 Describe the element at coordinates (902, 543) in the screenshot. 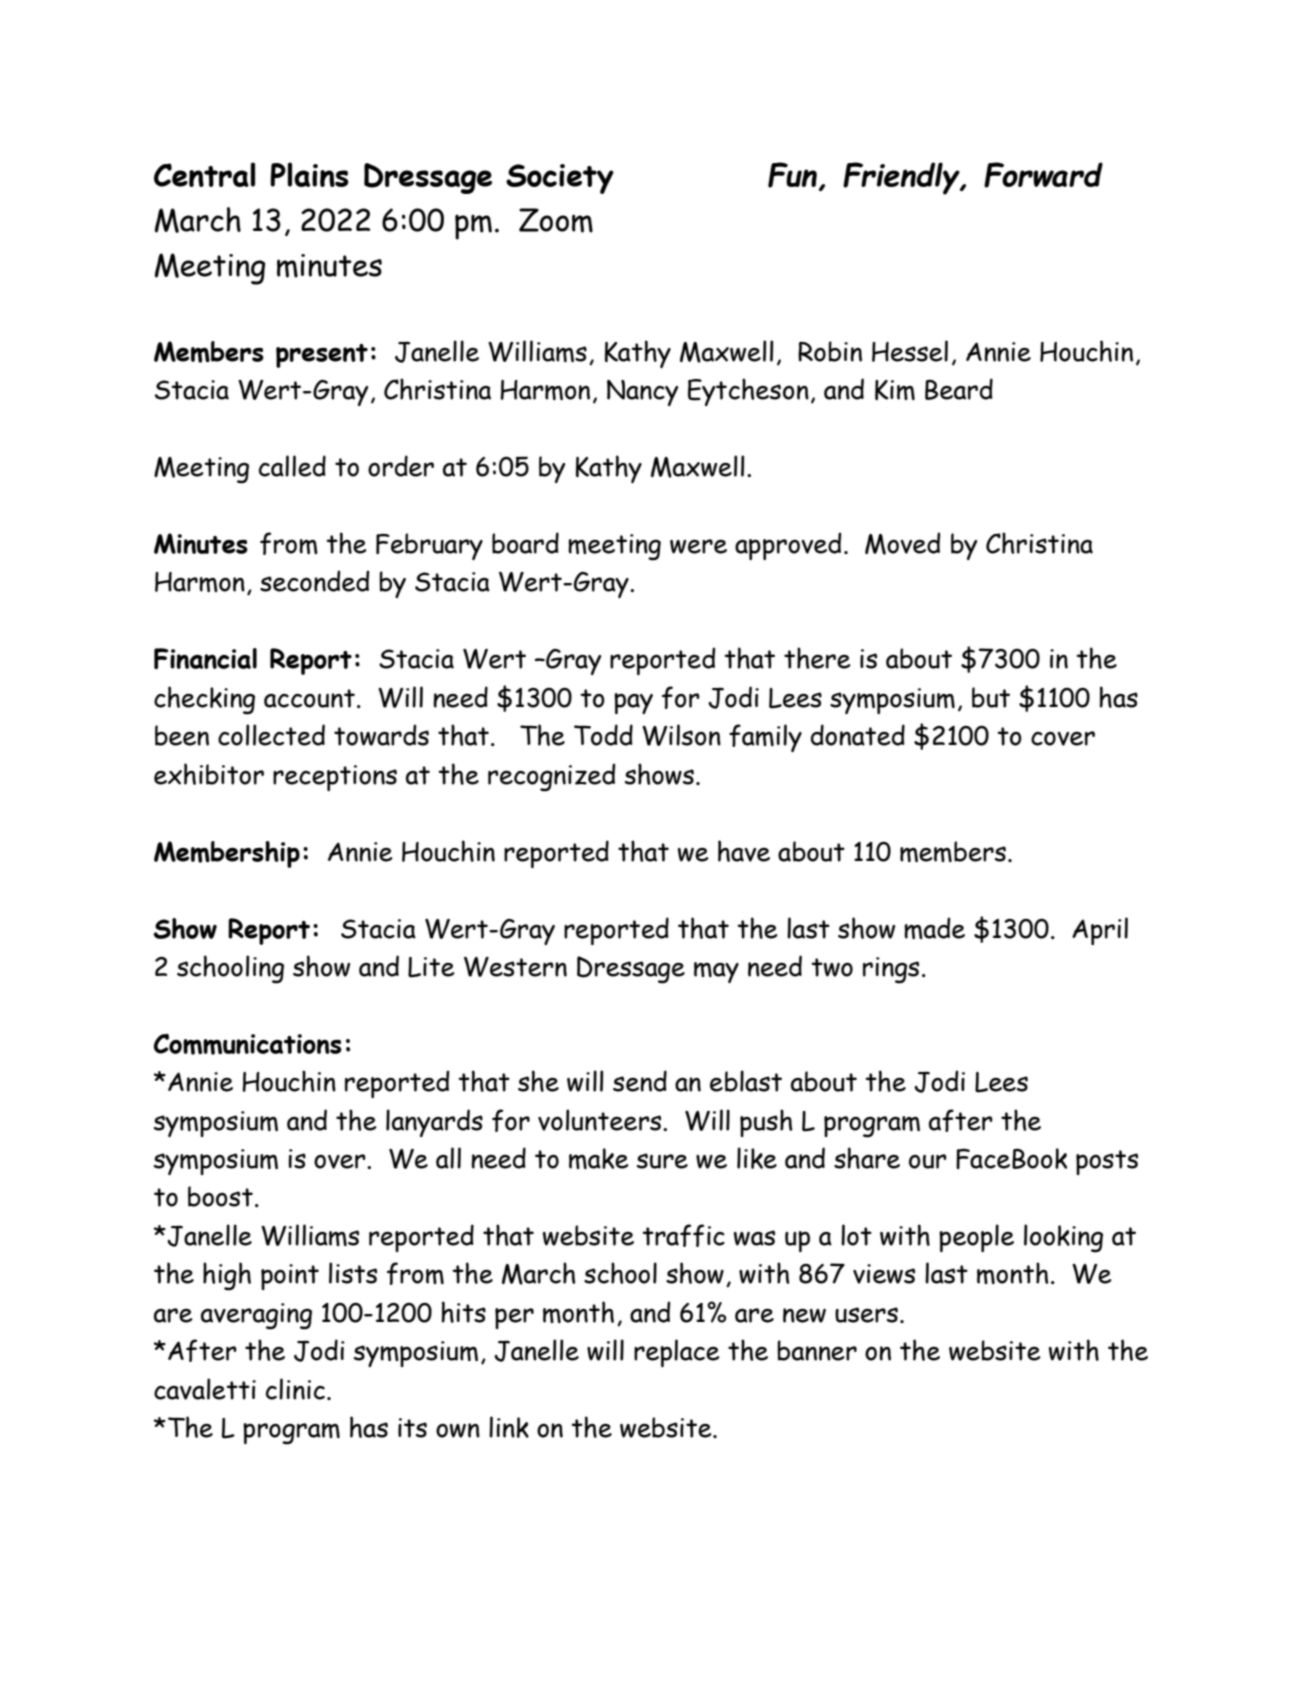

I see `Moved` at that location.
